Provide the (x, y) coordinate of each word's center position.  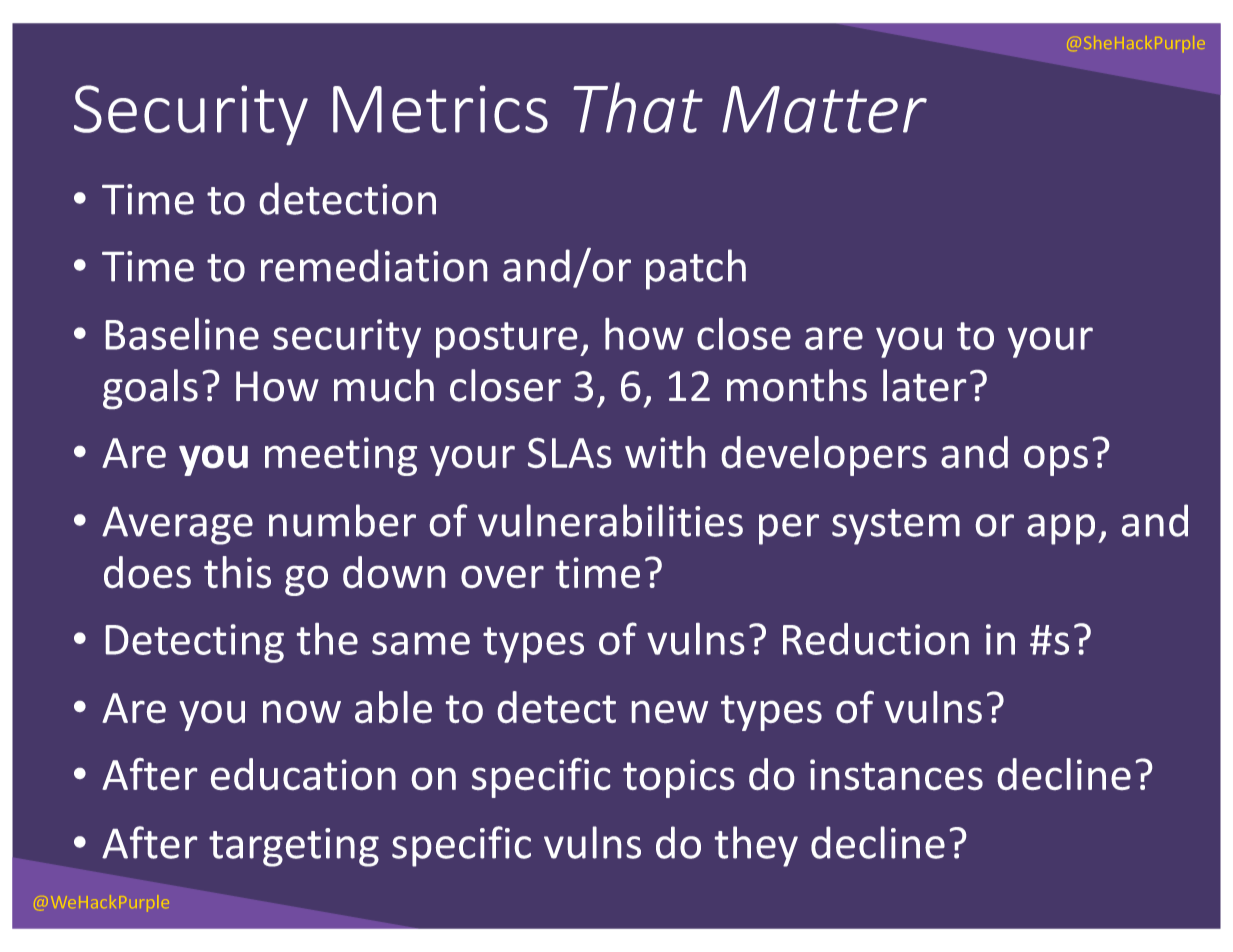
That (638, 107)
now (302, 712)
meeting (341, 456)
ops (1056, 461)
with (665, 452)
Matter (824, 109)
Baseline (182, 334)
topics (678, 778)
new (670, 712)
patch (696, 269)
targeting (294, 847)
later (924, 385)
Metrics (440, 109)
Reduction (876, 639)
